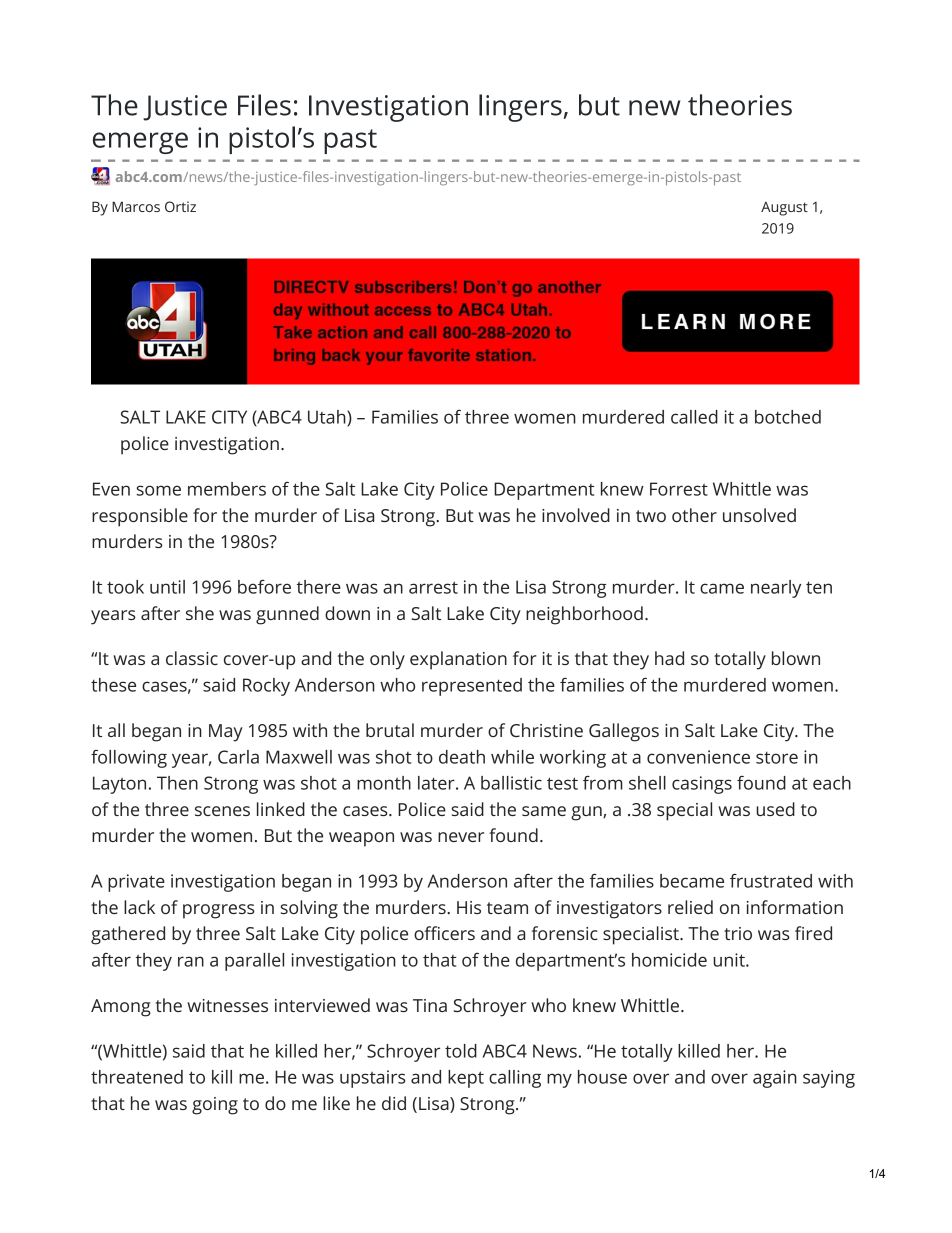 This screenshot has width=952, height=1233. What do you see at coordinates (694, 417) in the screenshot?
I see `called` at bounding box center [694, 417].
